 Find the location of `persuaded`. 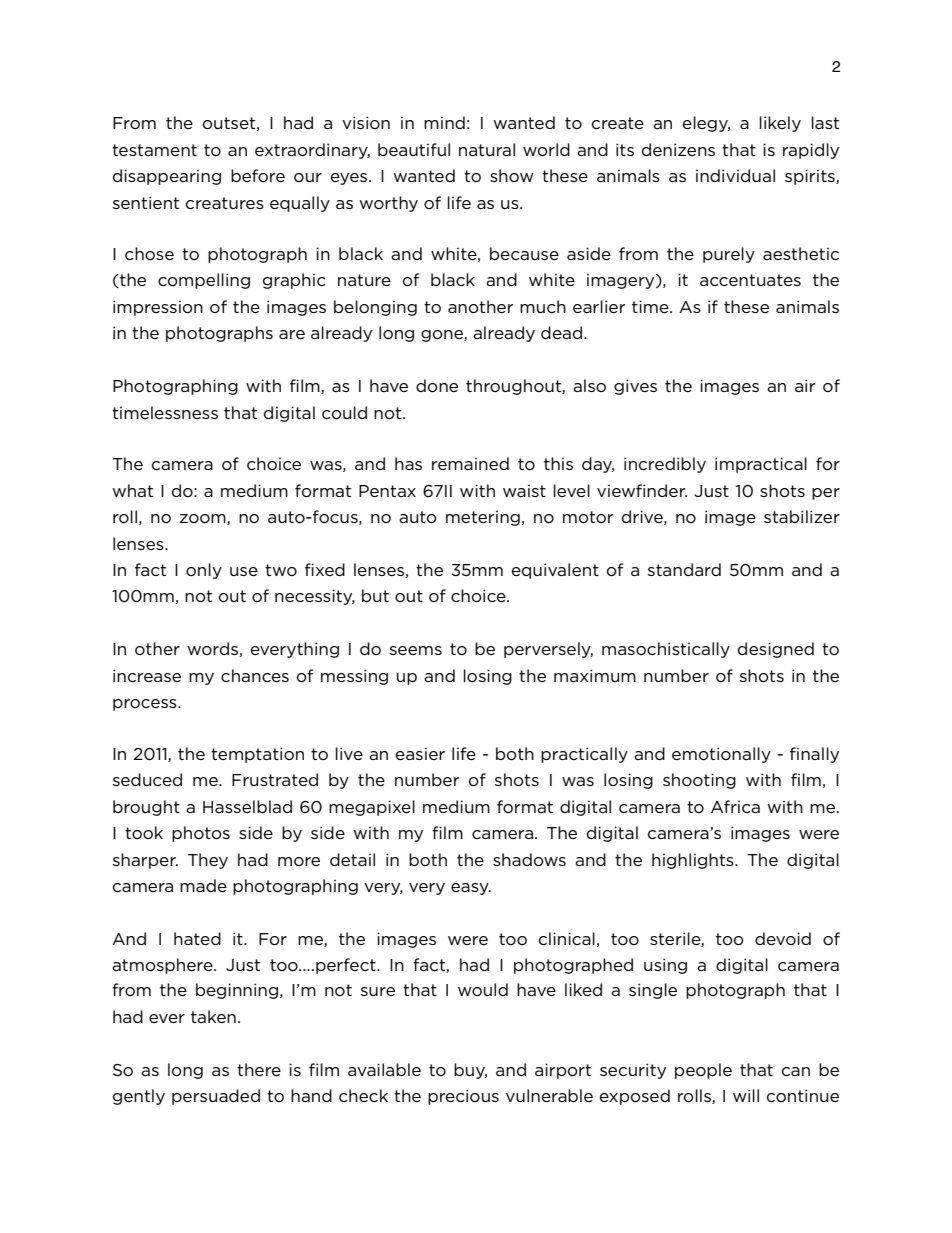

persuaded is located at coordinates (216, 1097).
